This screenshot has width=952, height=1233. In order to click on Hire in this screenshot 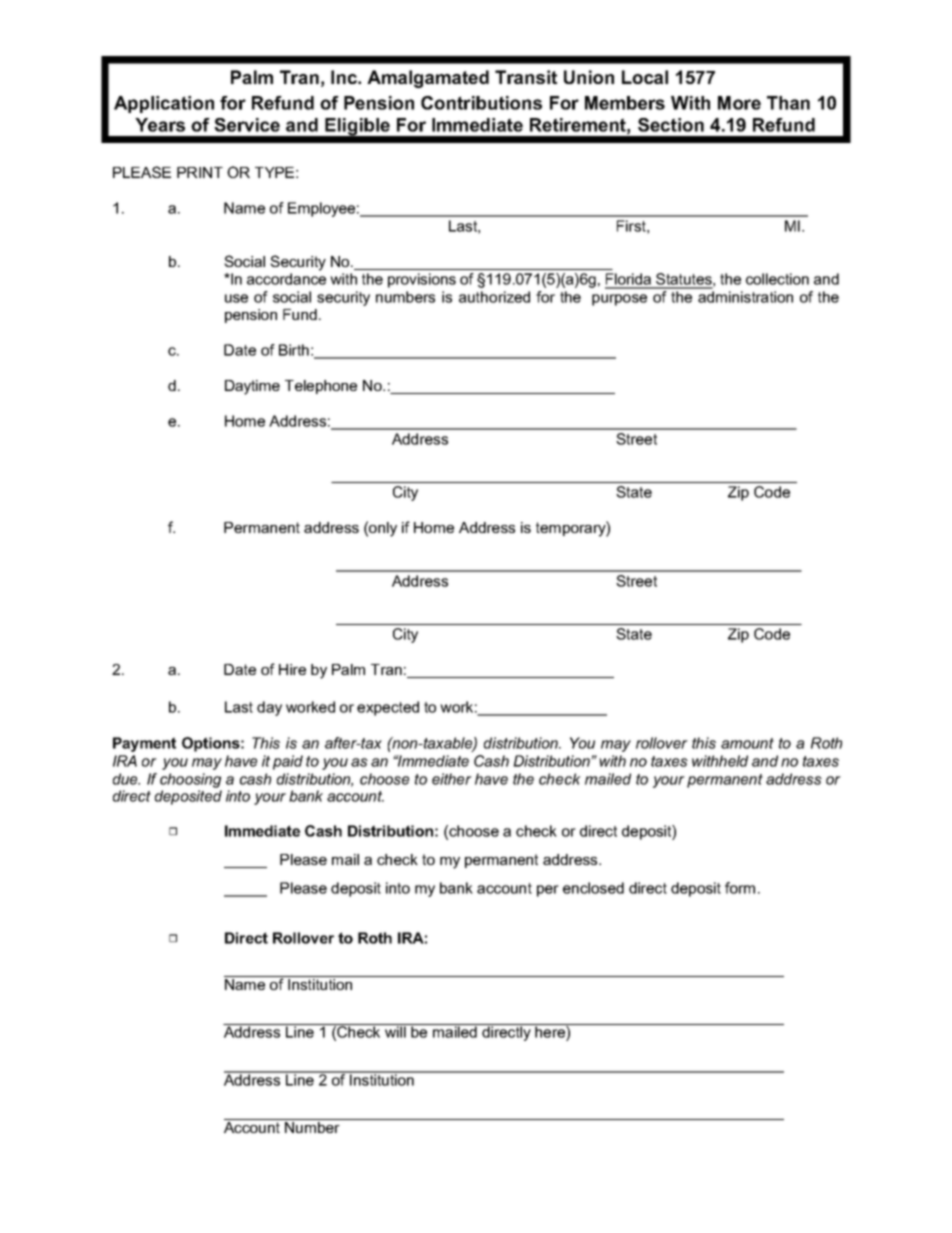, I will do `click(292, 669)`.
